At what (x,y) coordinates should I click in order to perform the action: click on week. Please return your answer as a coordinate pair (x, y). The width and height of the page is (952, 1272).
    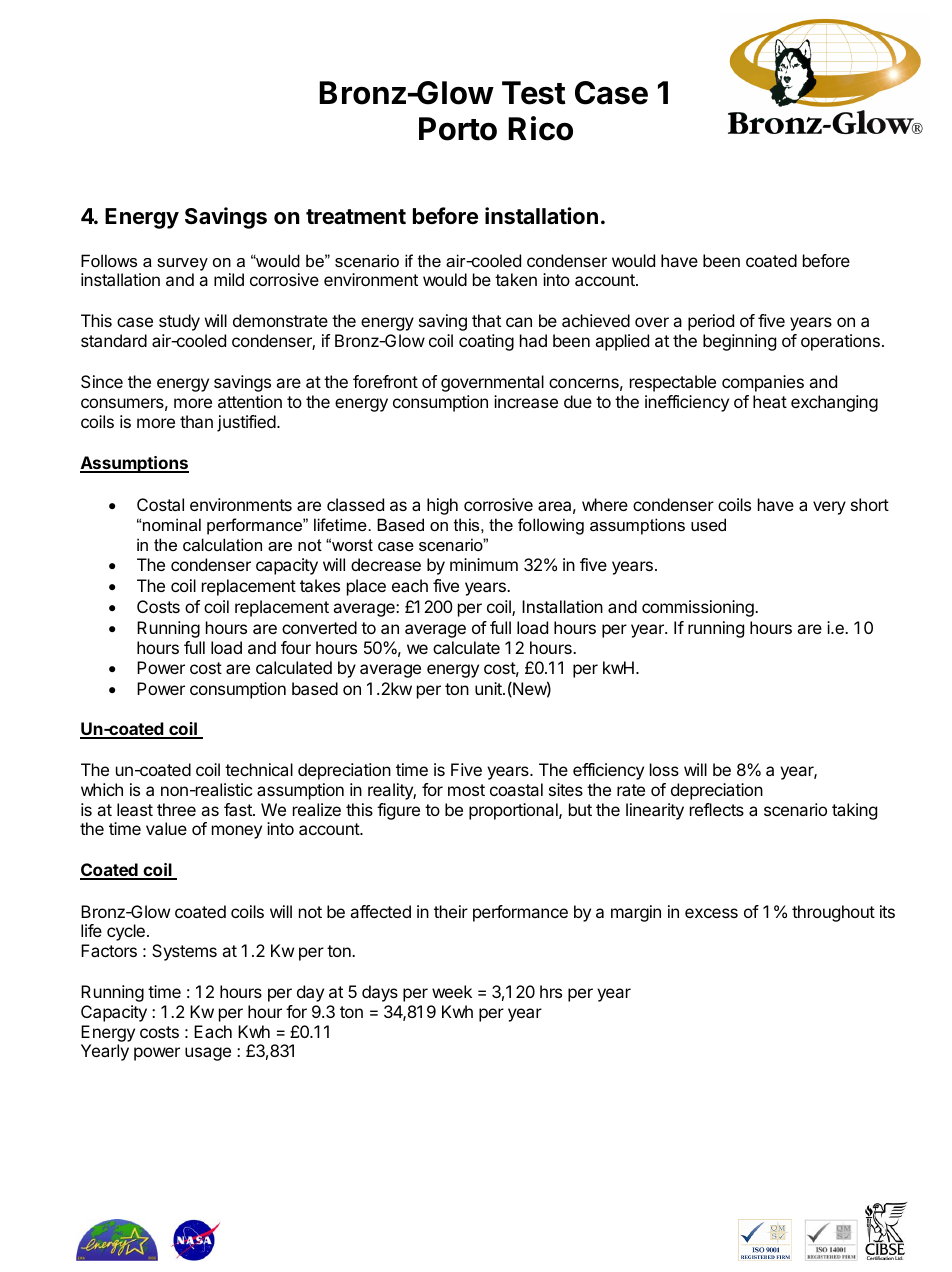
    Looking at the image, I should click on (452, 991).
